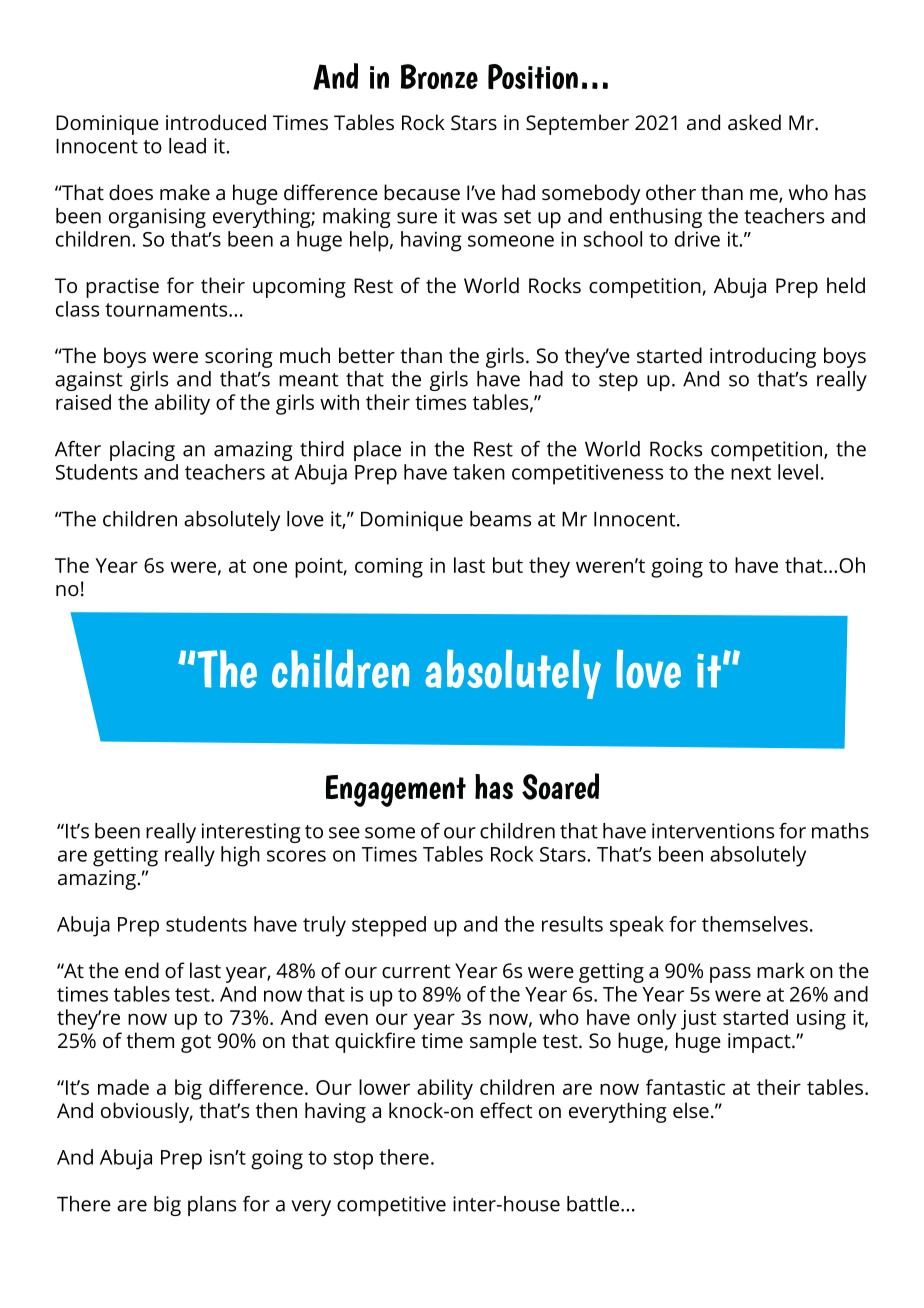 This document has width=924, height=1308. What do you see at coordinates (212, 1206) in the document?
I see `plans` at bounding box center [212, 1206].
